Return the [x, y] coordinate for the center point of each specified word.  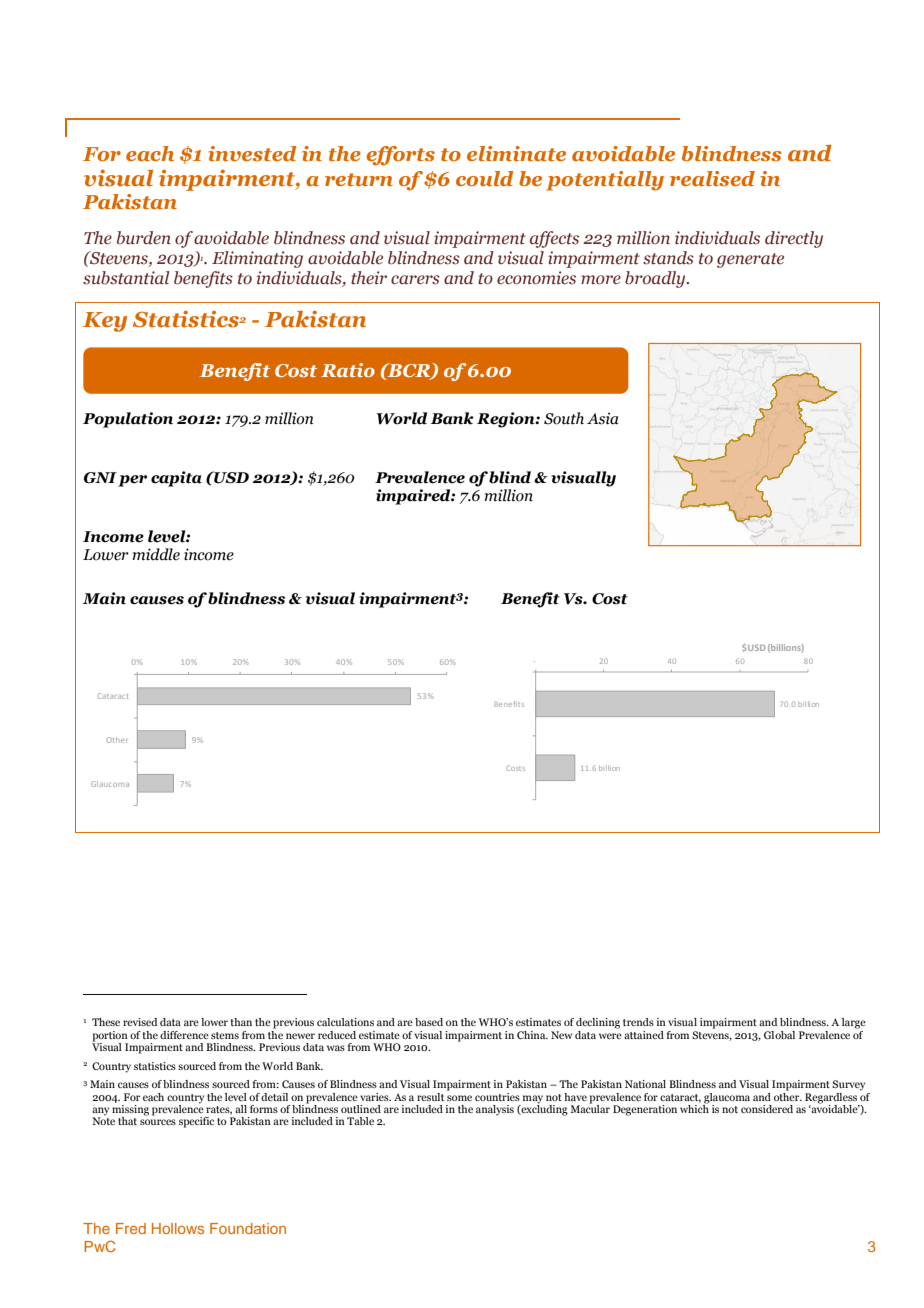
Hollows [178, 1228]
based [429, 1022]
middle [156, 554]
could [484, 178]
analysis [495, 1110]
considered [767, 1109]
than [241, 1022]
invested [252, 154]
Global [779, 1035]
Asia [603, 418]
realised [712, 179]
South [564, 418]
